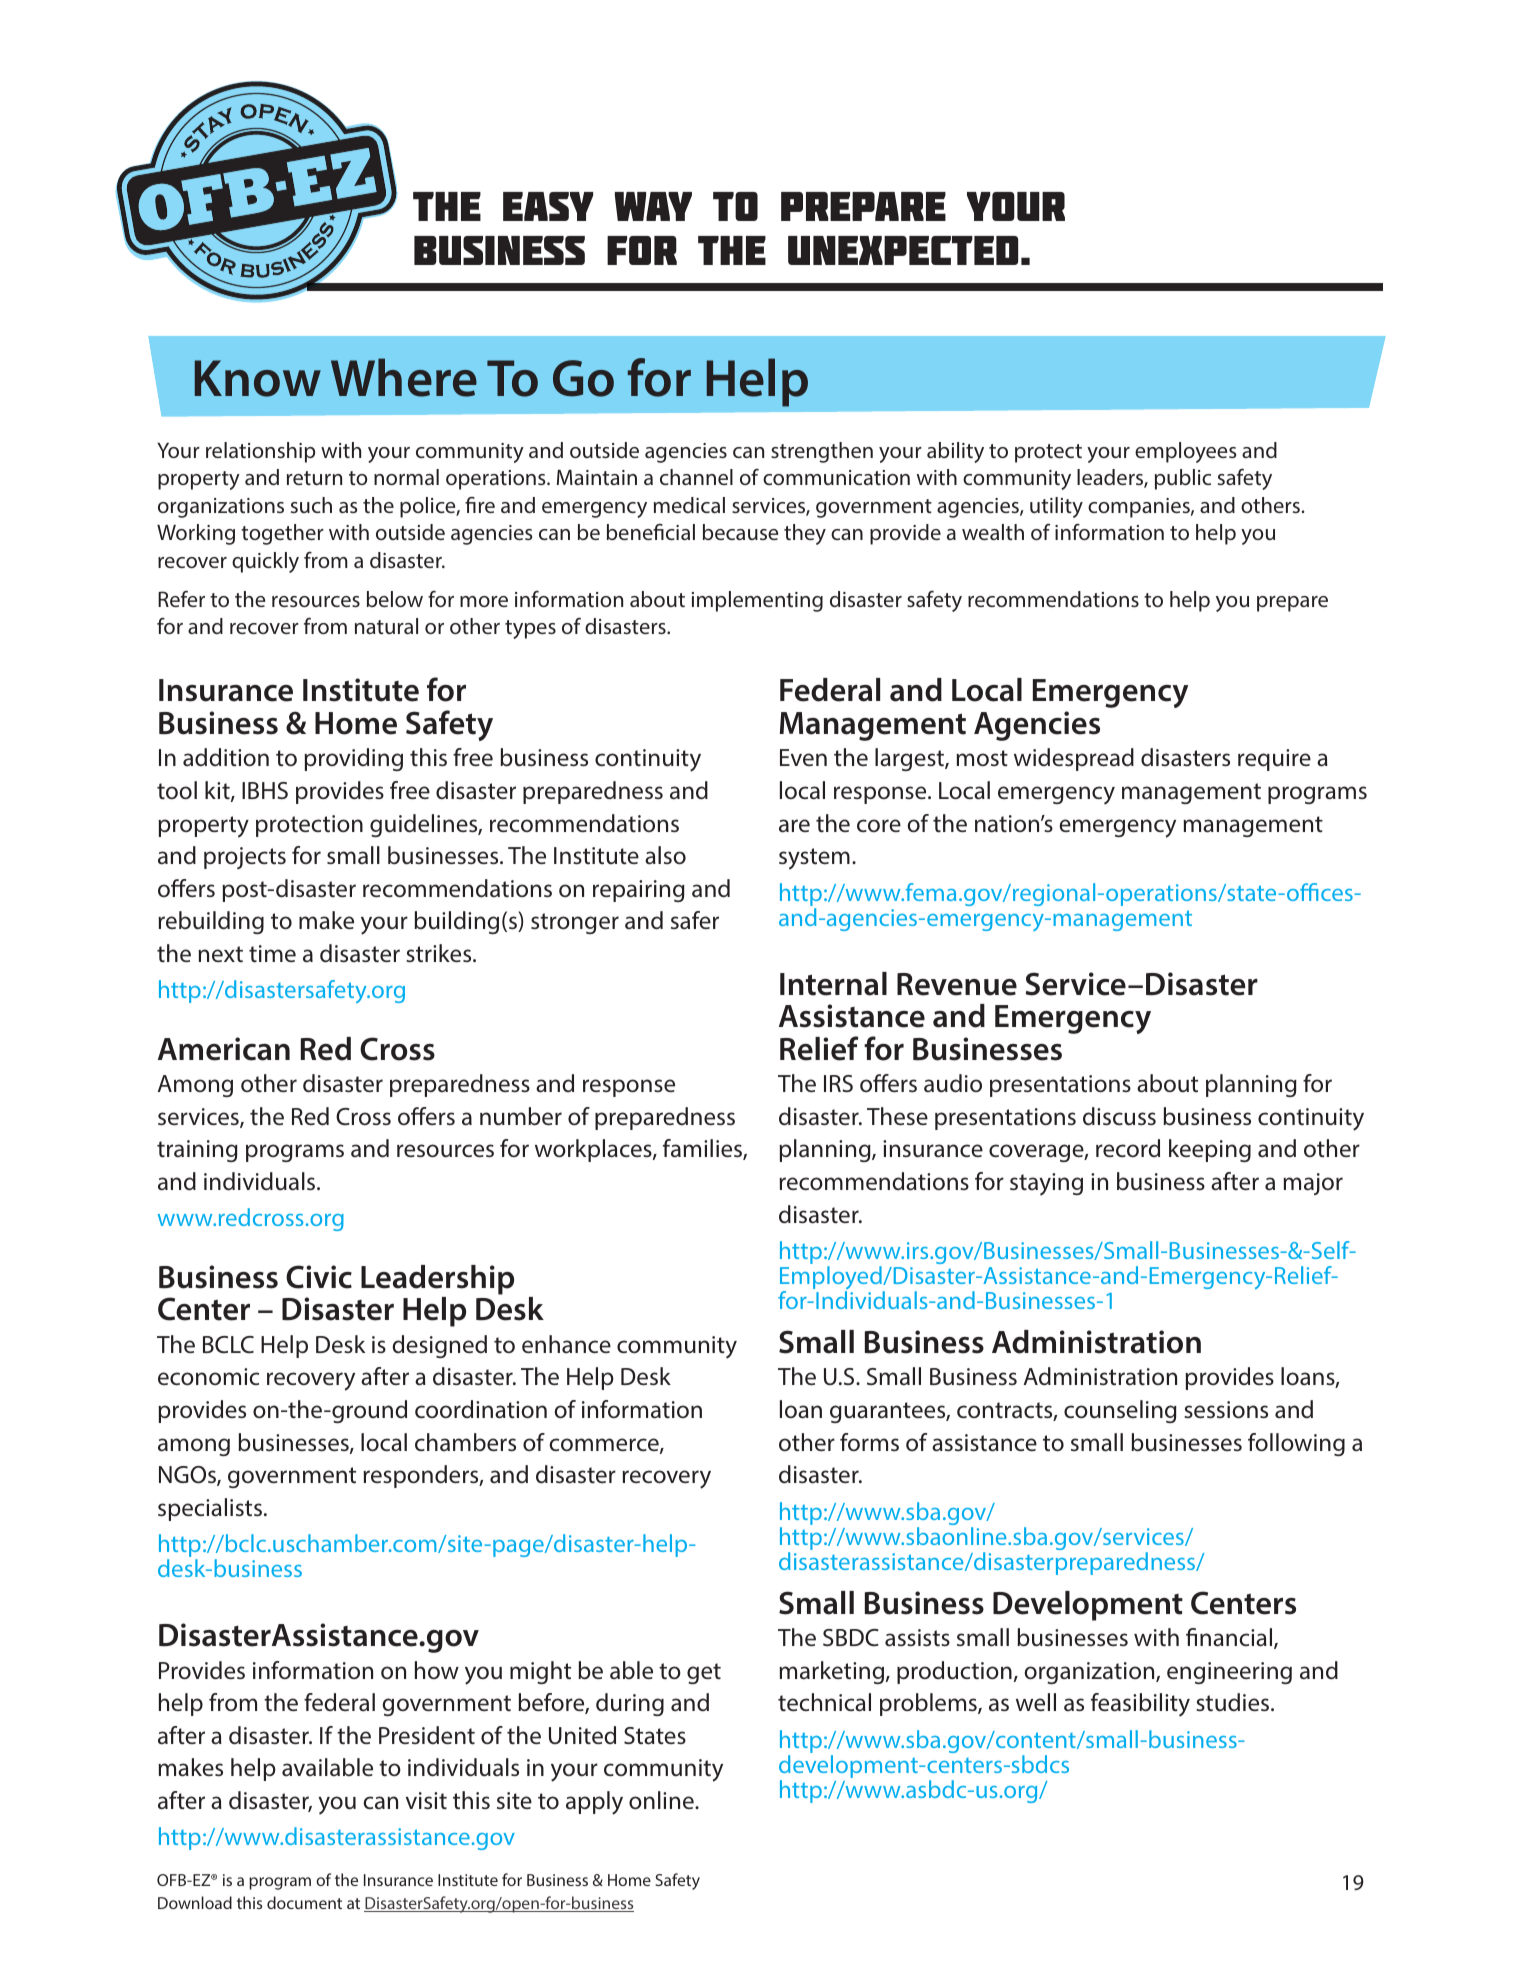  I want to click on way, so click(653, 206).
